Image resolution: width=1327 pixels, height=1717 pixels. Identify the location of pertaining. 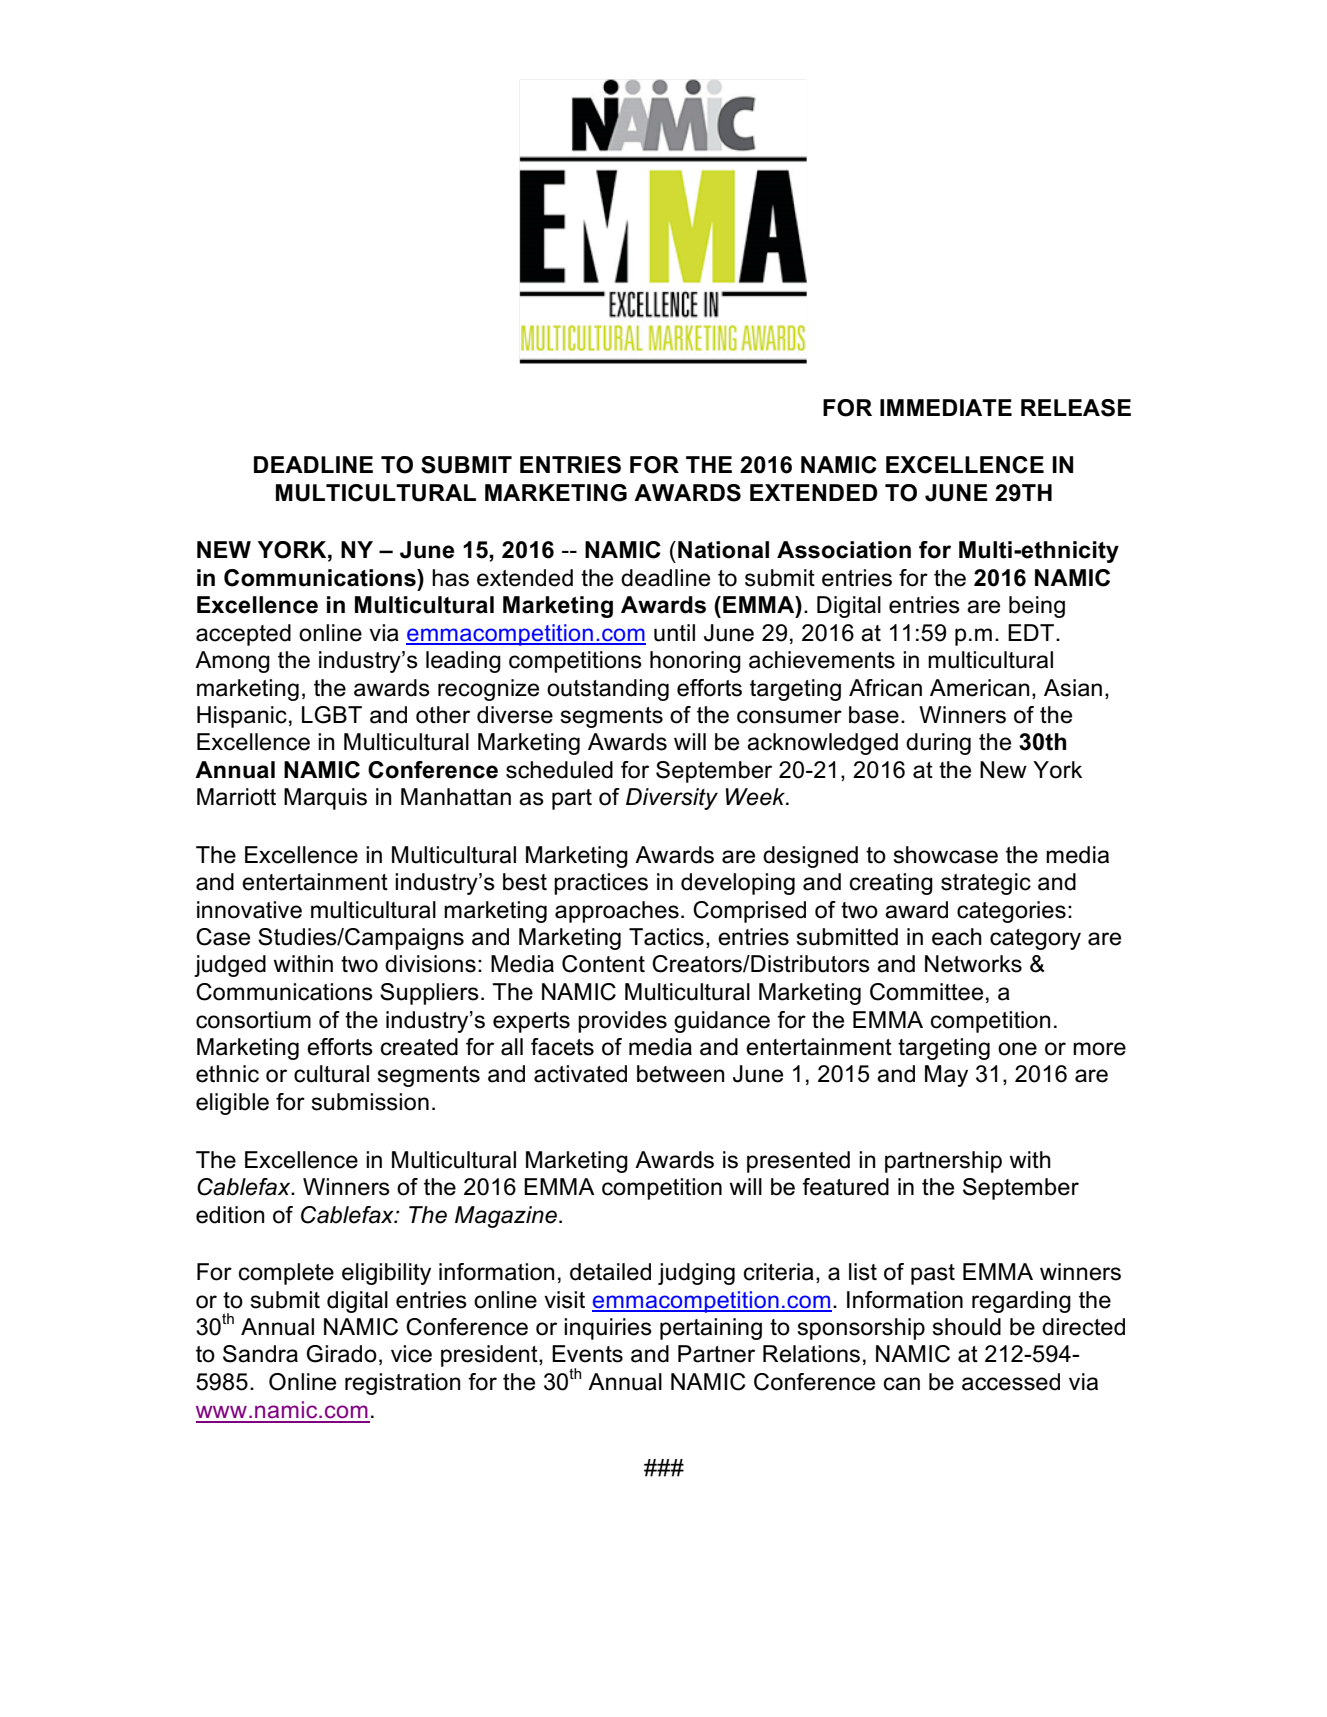
(711, 1329).
